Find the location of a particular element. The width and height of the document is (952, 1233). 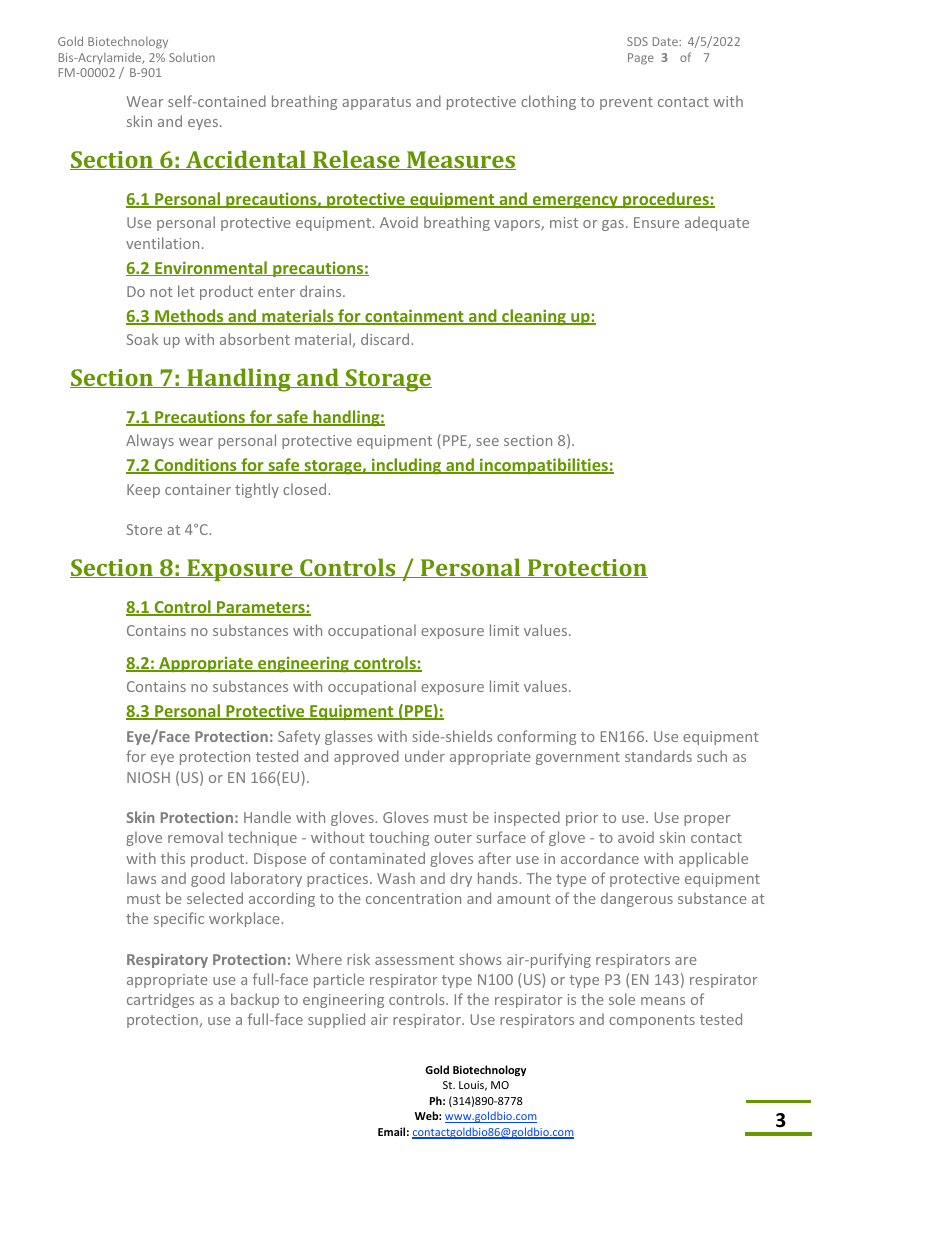

Solution is located at coordinates (192, 57).
